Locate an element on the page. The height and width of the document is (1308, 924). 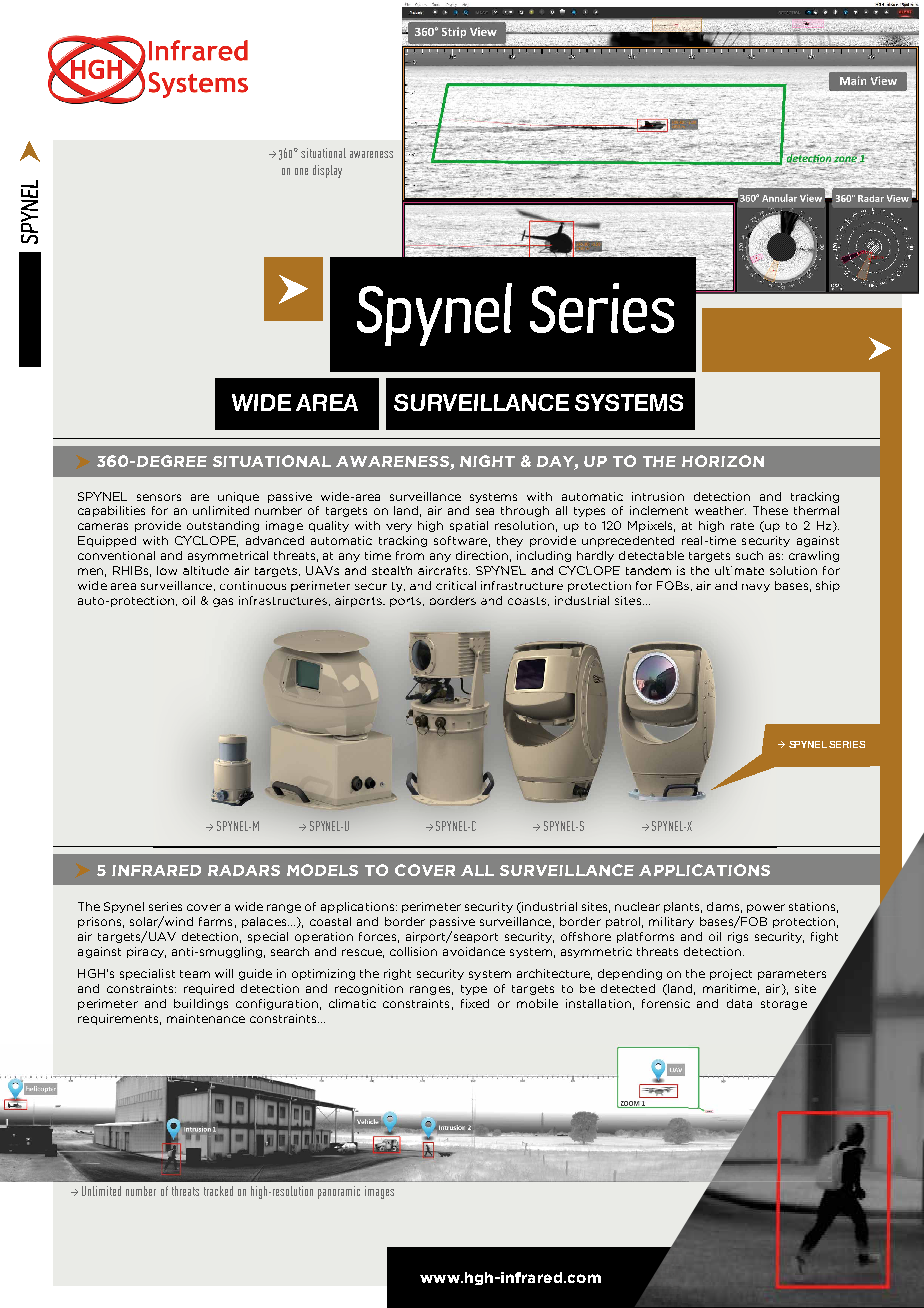
tracked is located at coordinates (218, 1191).
